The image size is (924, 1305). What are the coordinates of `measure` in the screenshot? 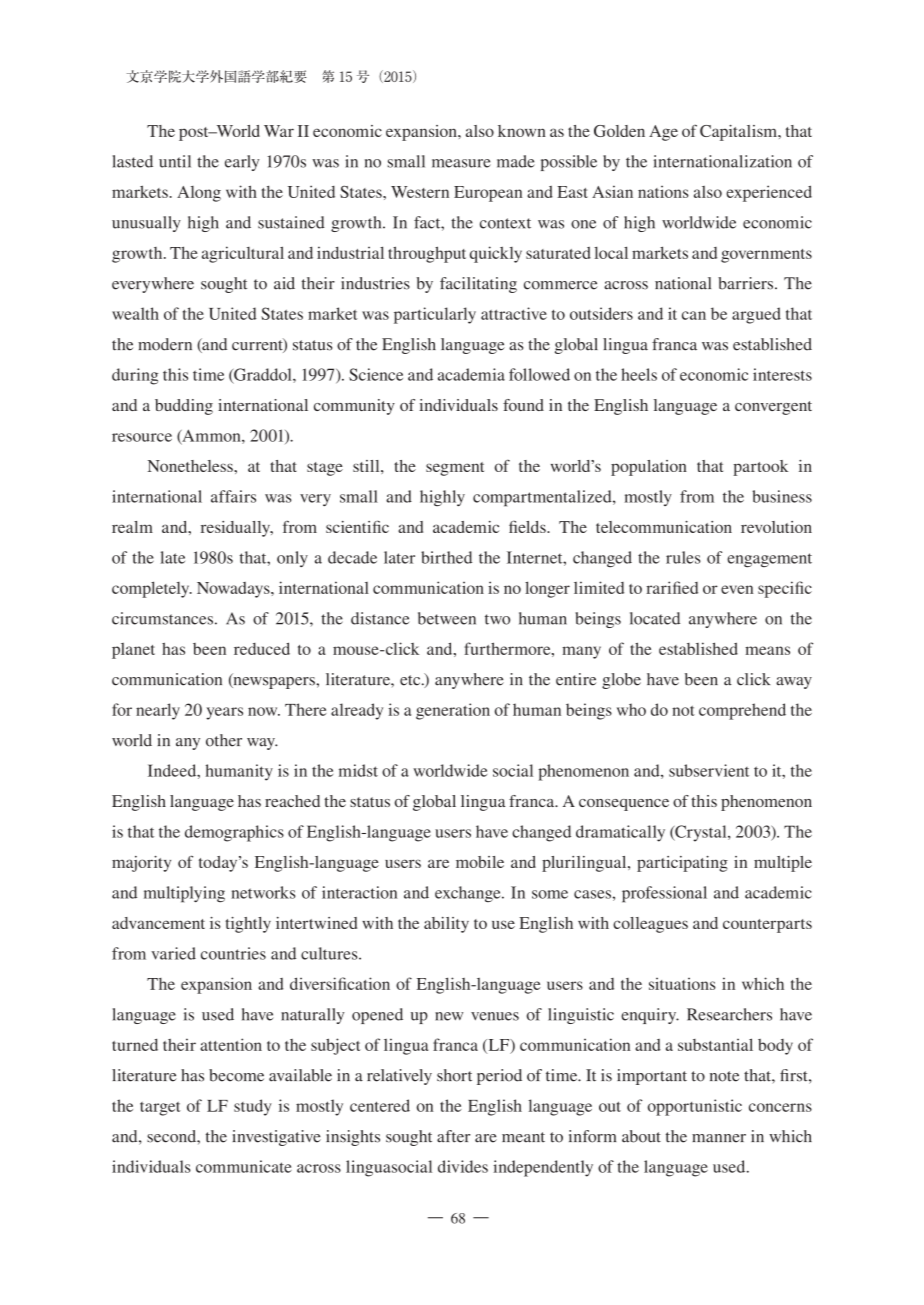 It's located at (461, 163).
